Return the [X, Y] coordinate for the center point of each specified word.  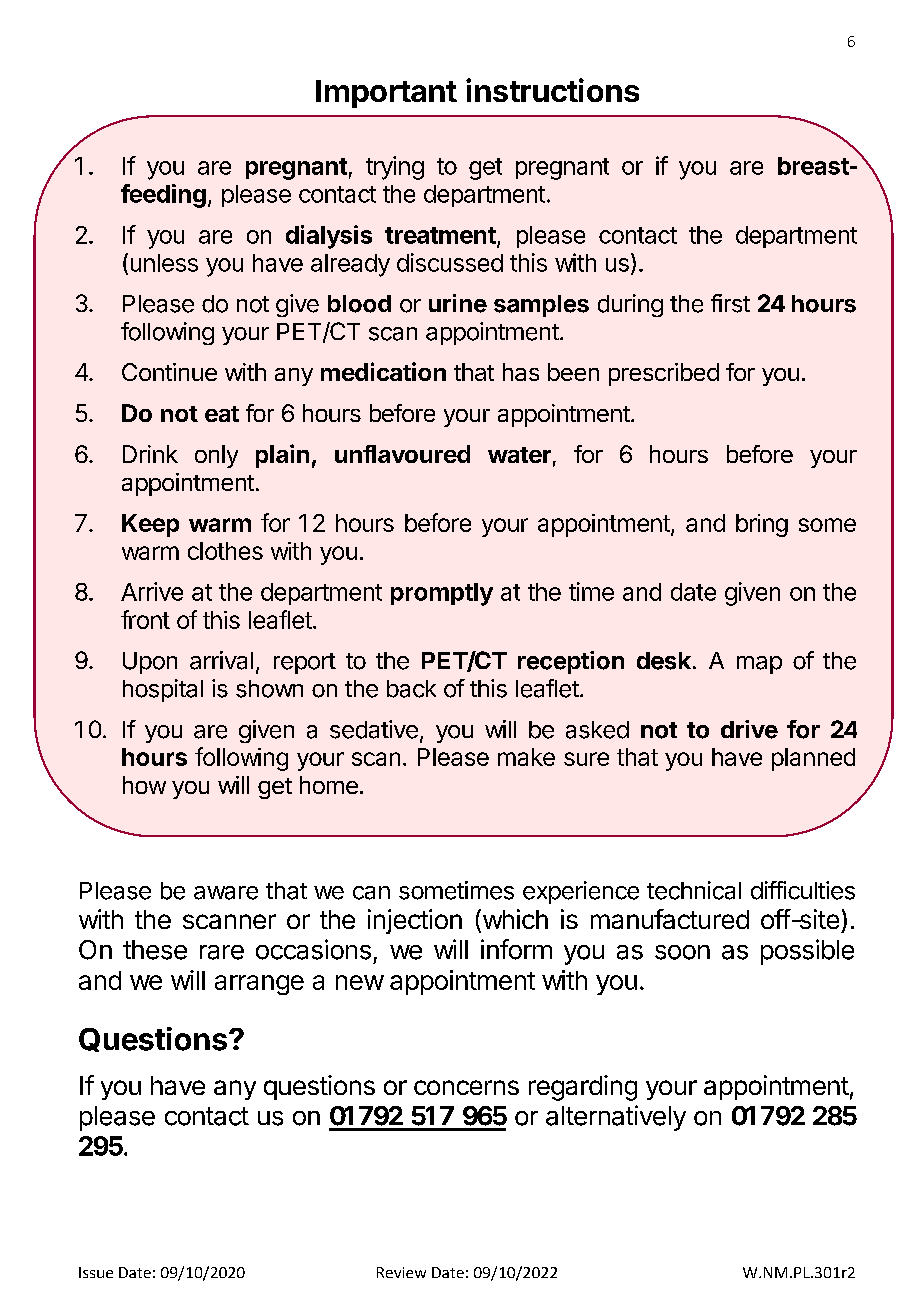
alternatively [616, 1118]
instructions [552, 90]
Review [401, 1272]
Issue [96, 1272]
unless [164, 263]
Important [386, 94]
